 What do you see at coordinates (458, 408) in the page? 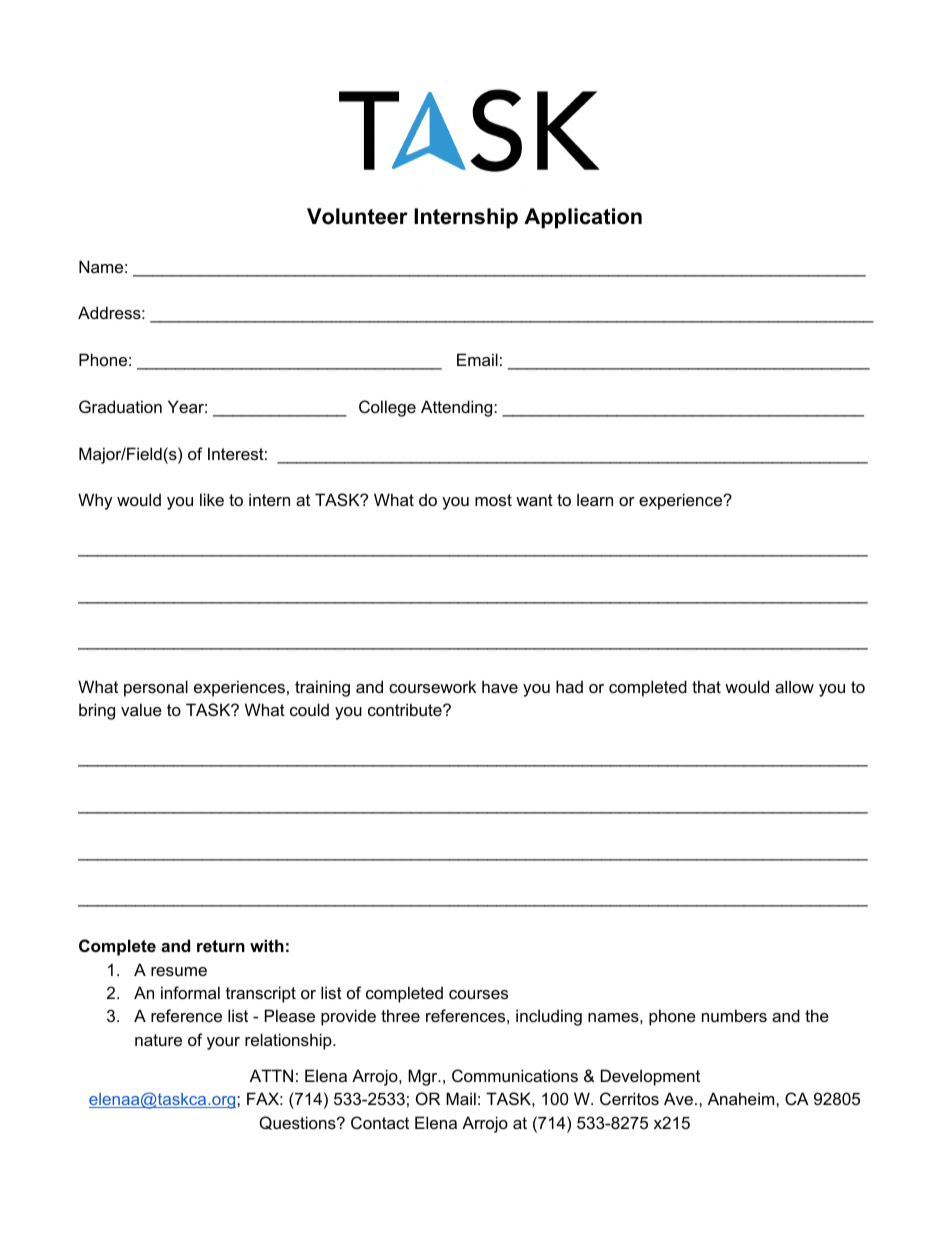
I see `Attending` at bounding box center [458, 408].
